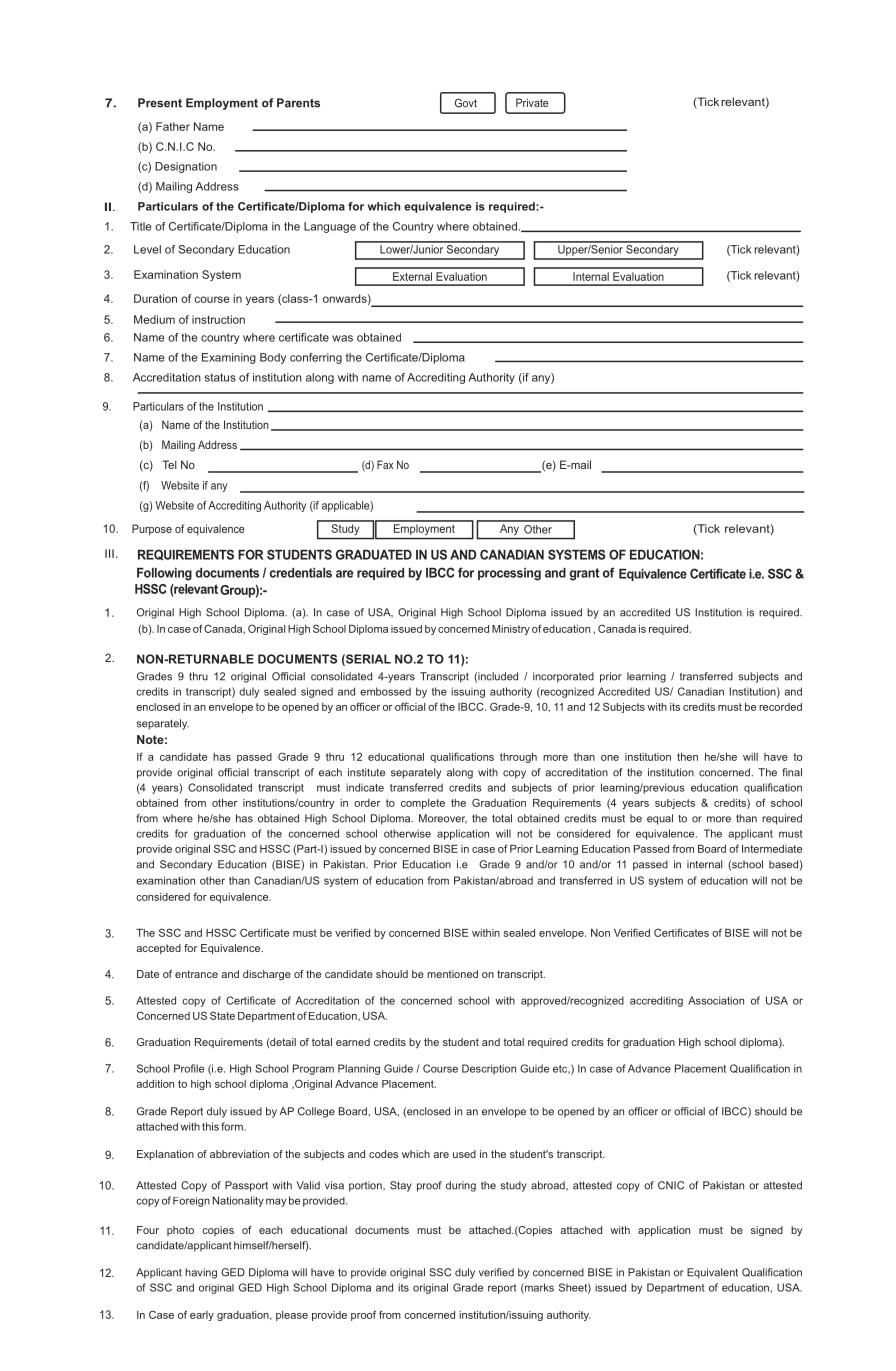 This image has width=896, height=1371. Describe the element at coordinates (772, 849) in the image. I see `Intermediate` at that location.
